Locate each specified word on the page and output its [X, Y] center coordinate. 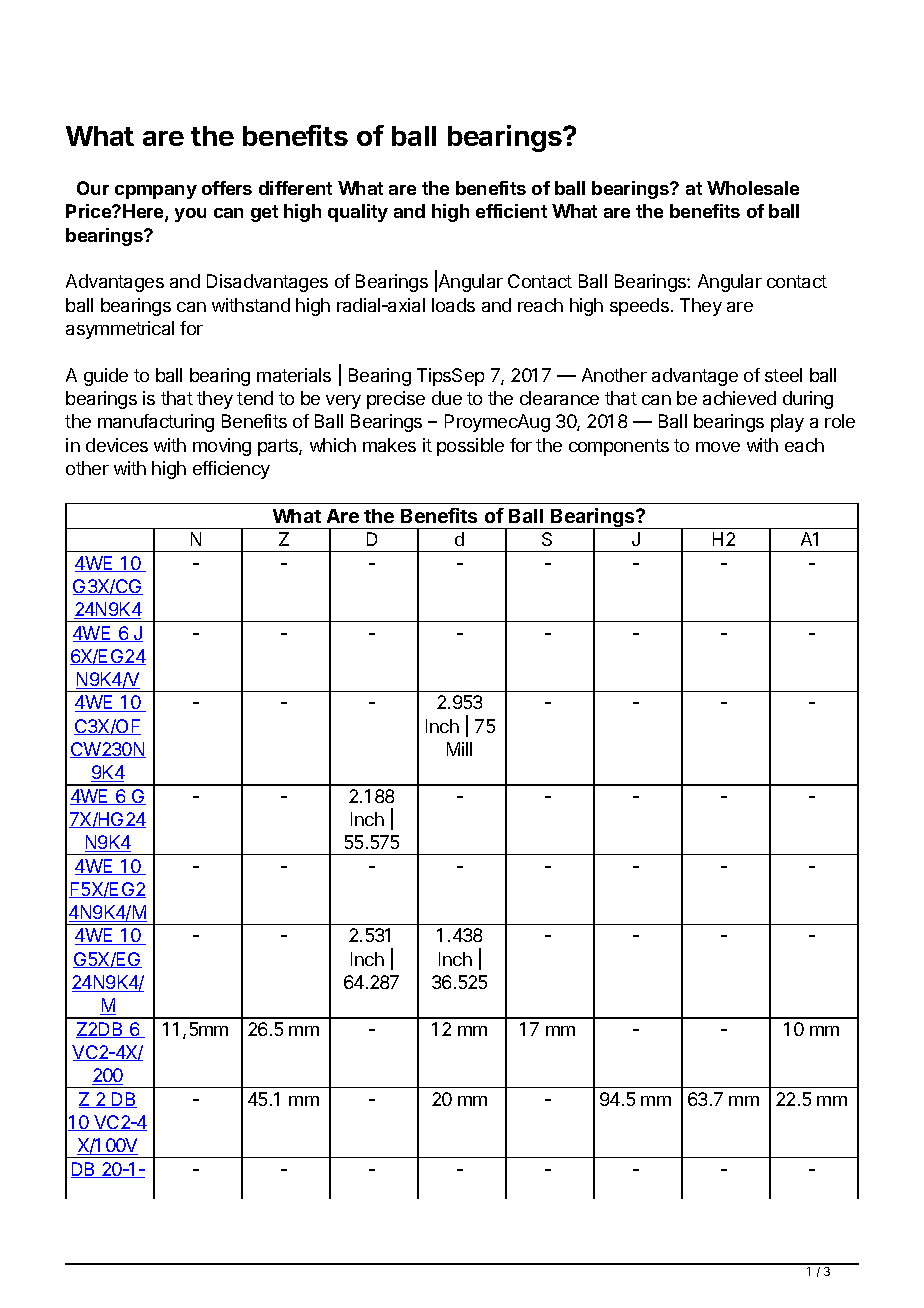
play [787, 423]
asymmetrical [120, 330]
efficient [511, 211]
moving [222, 447]
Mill [459, 749]
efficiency [231, 470]
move [718, 447]
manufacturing [156, 423]
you [190, 215]
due [447, 398]
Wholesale [753, 188]
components [619, 447]
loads [453, 305]
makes [389, 445]
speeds [639, 307]
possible [470, 447]
